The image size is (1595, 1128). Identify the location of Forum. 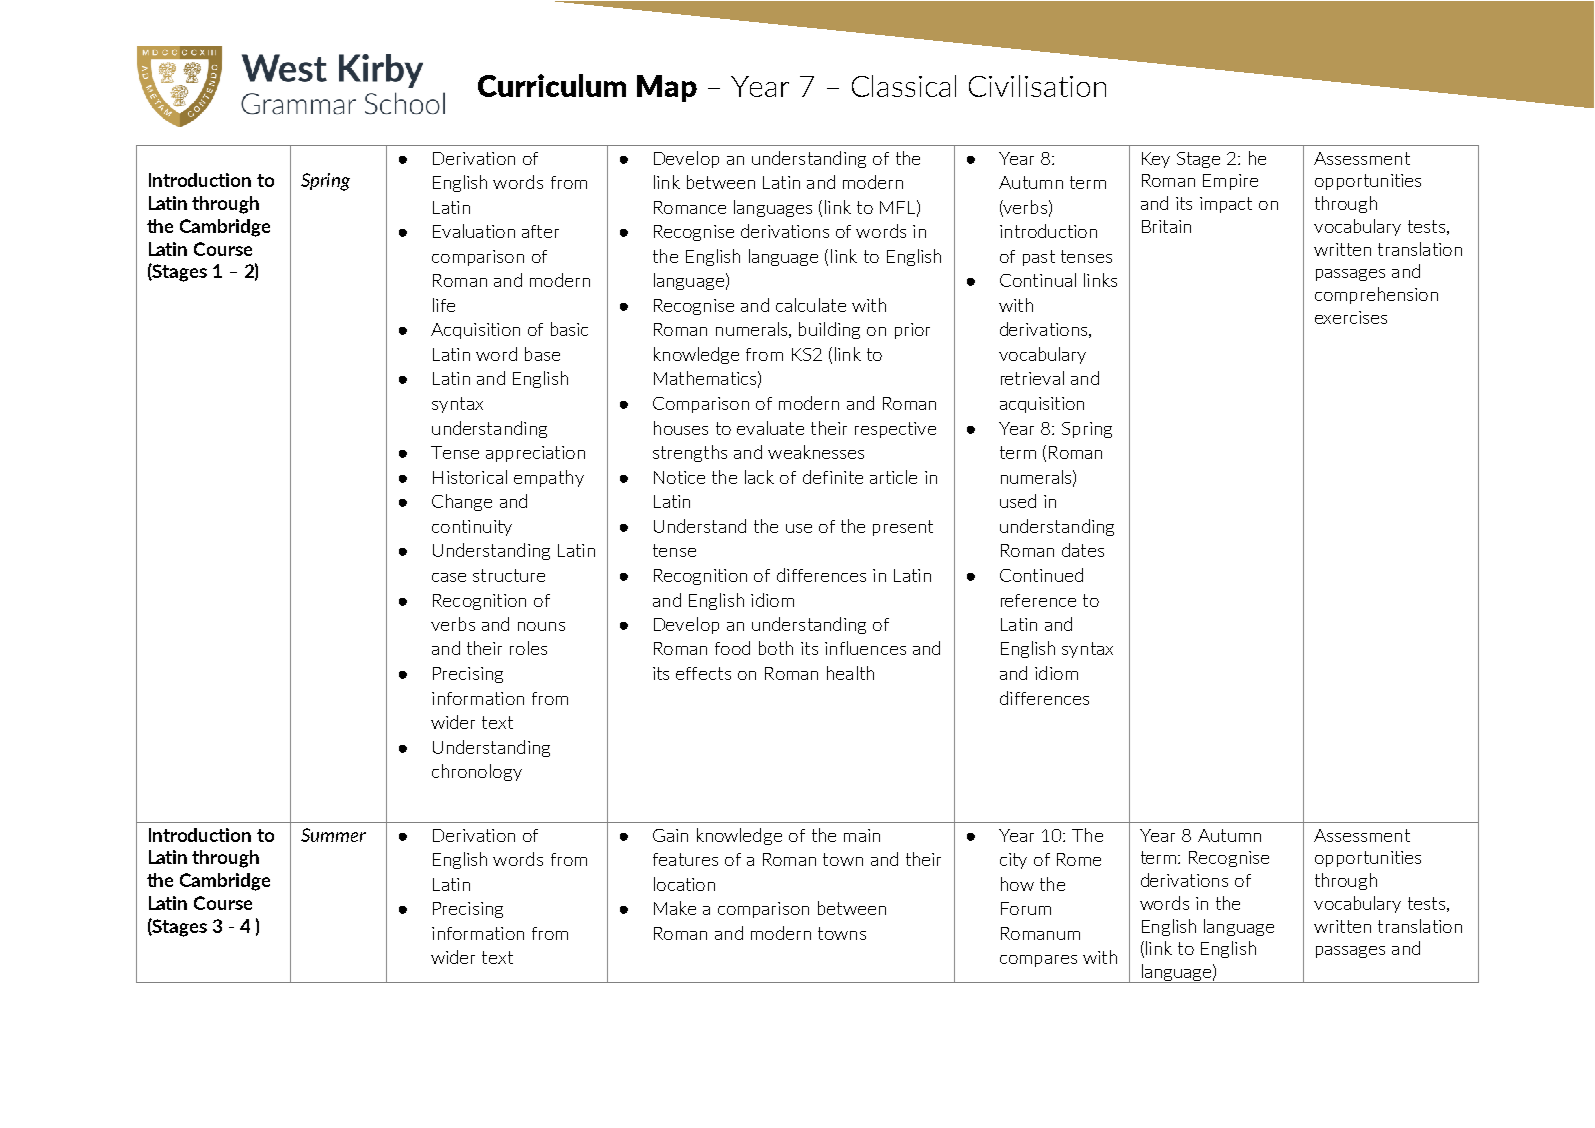
(1026, 908).
